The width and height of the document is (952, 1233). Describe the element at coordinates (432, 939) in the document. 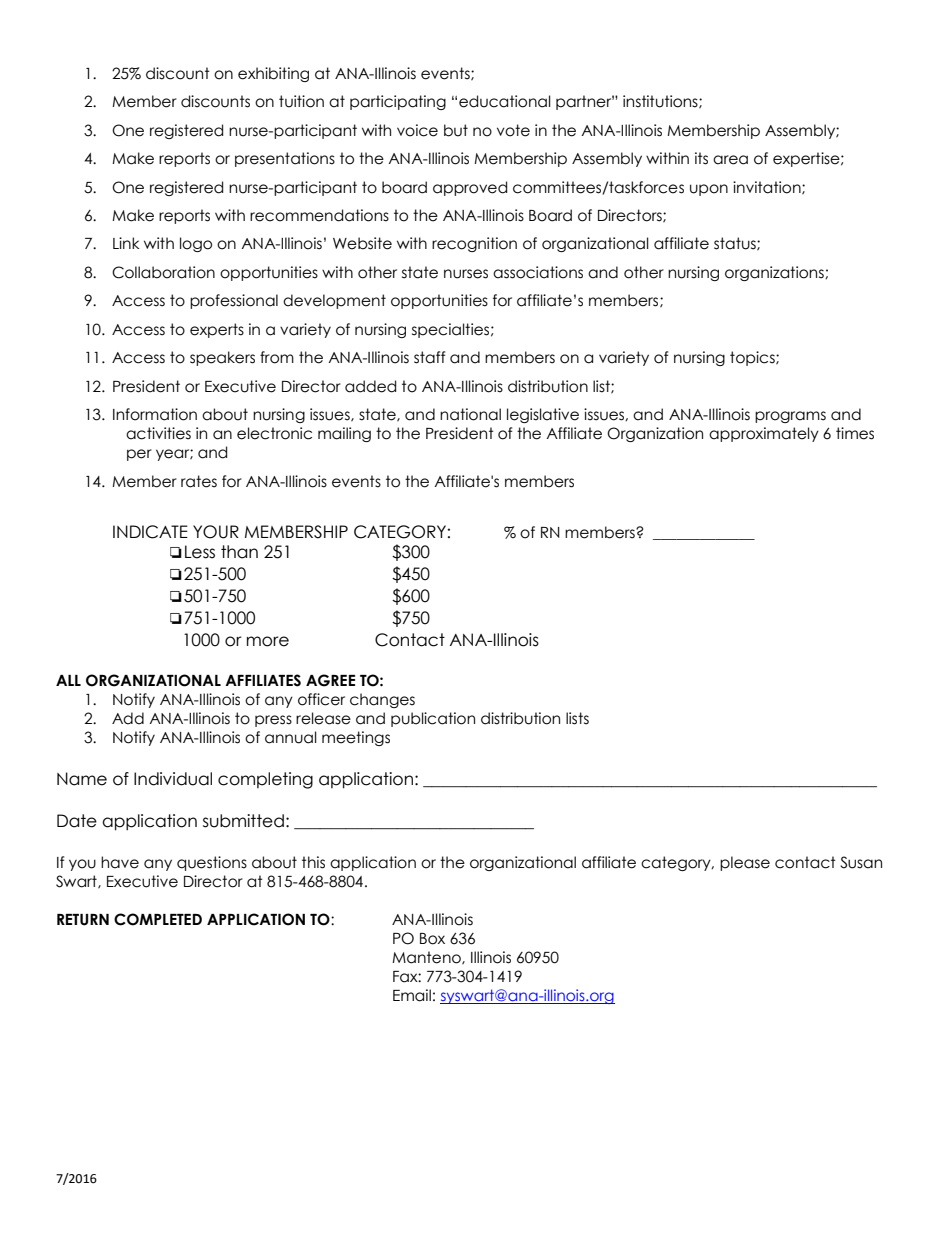

I see `Box` at that location.
